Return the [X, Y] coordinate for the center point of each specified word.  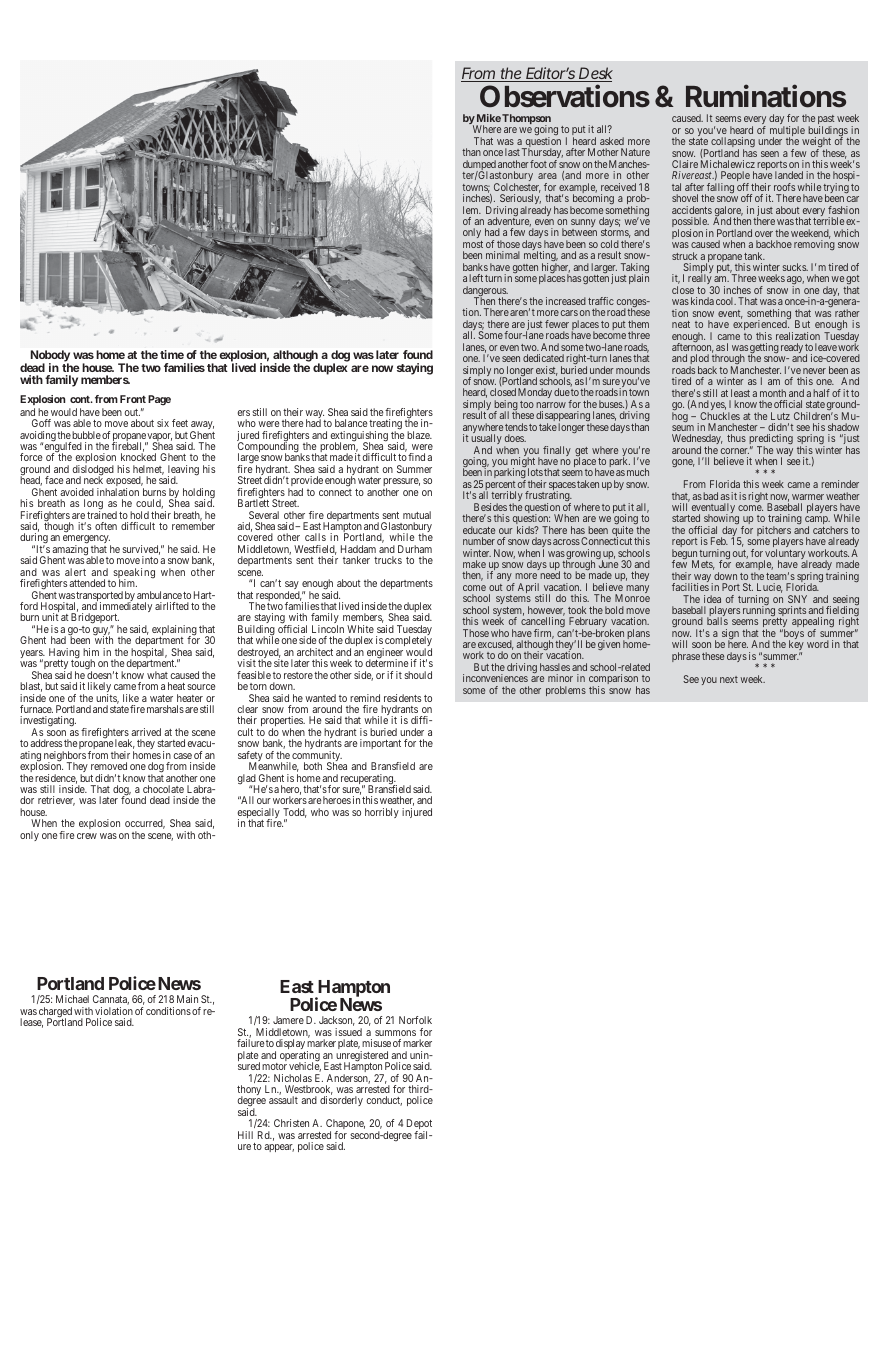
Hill [245, 1135]
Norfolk [415, 1020]
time [172, 354]
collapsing [733, 143]
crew [87, 836]
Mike [489, 118]
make [474, 564]
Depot [419, 1126]
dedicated [543, 358]
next [729, 679]
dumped [479, 166]
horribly [382, 813]
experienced [761, 326]
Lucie [770, 588]
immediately [126, 608]
